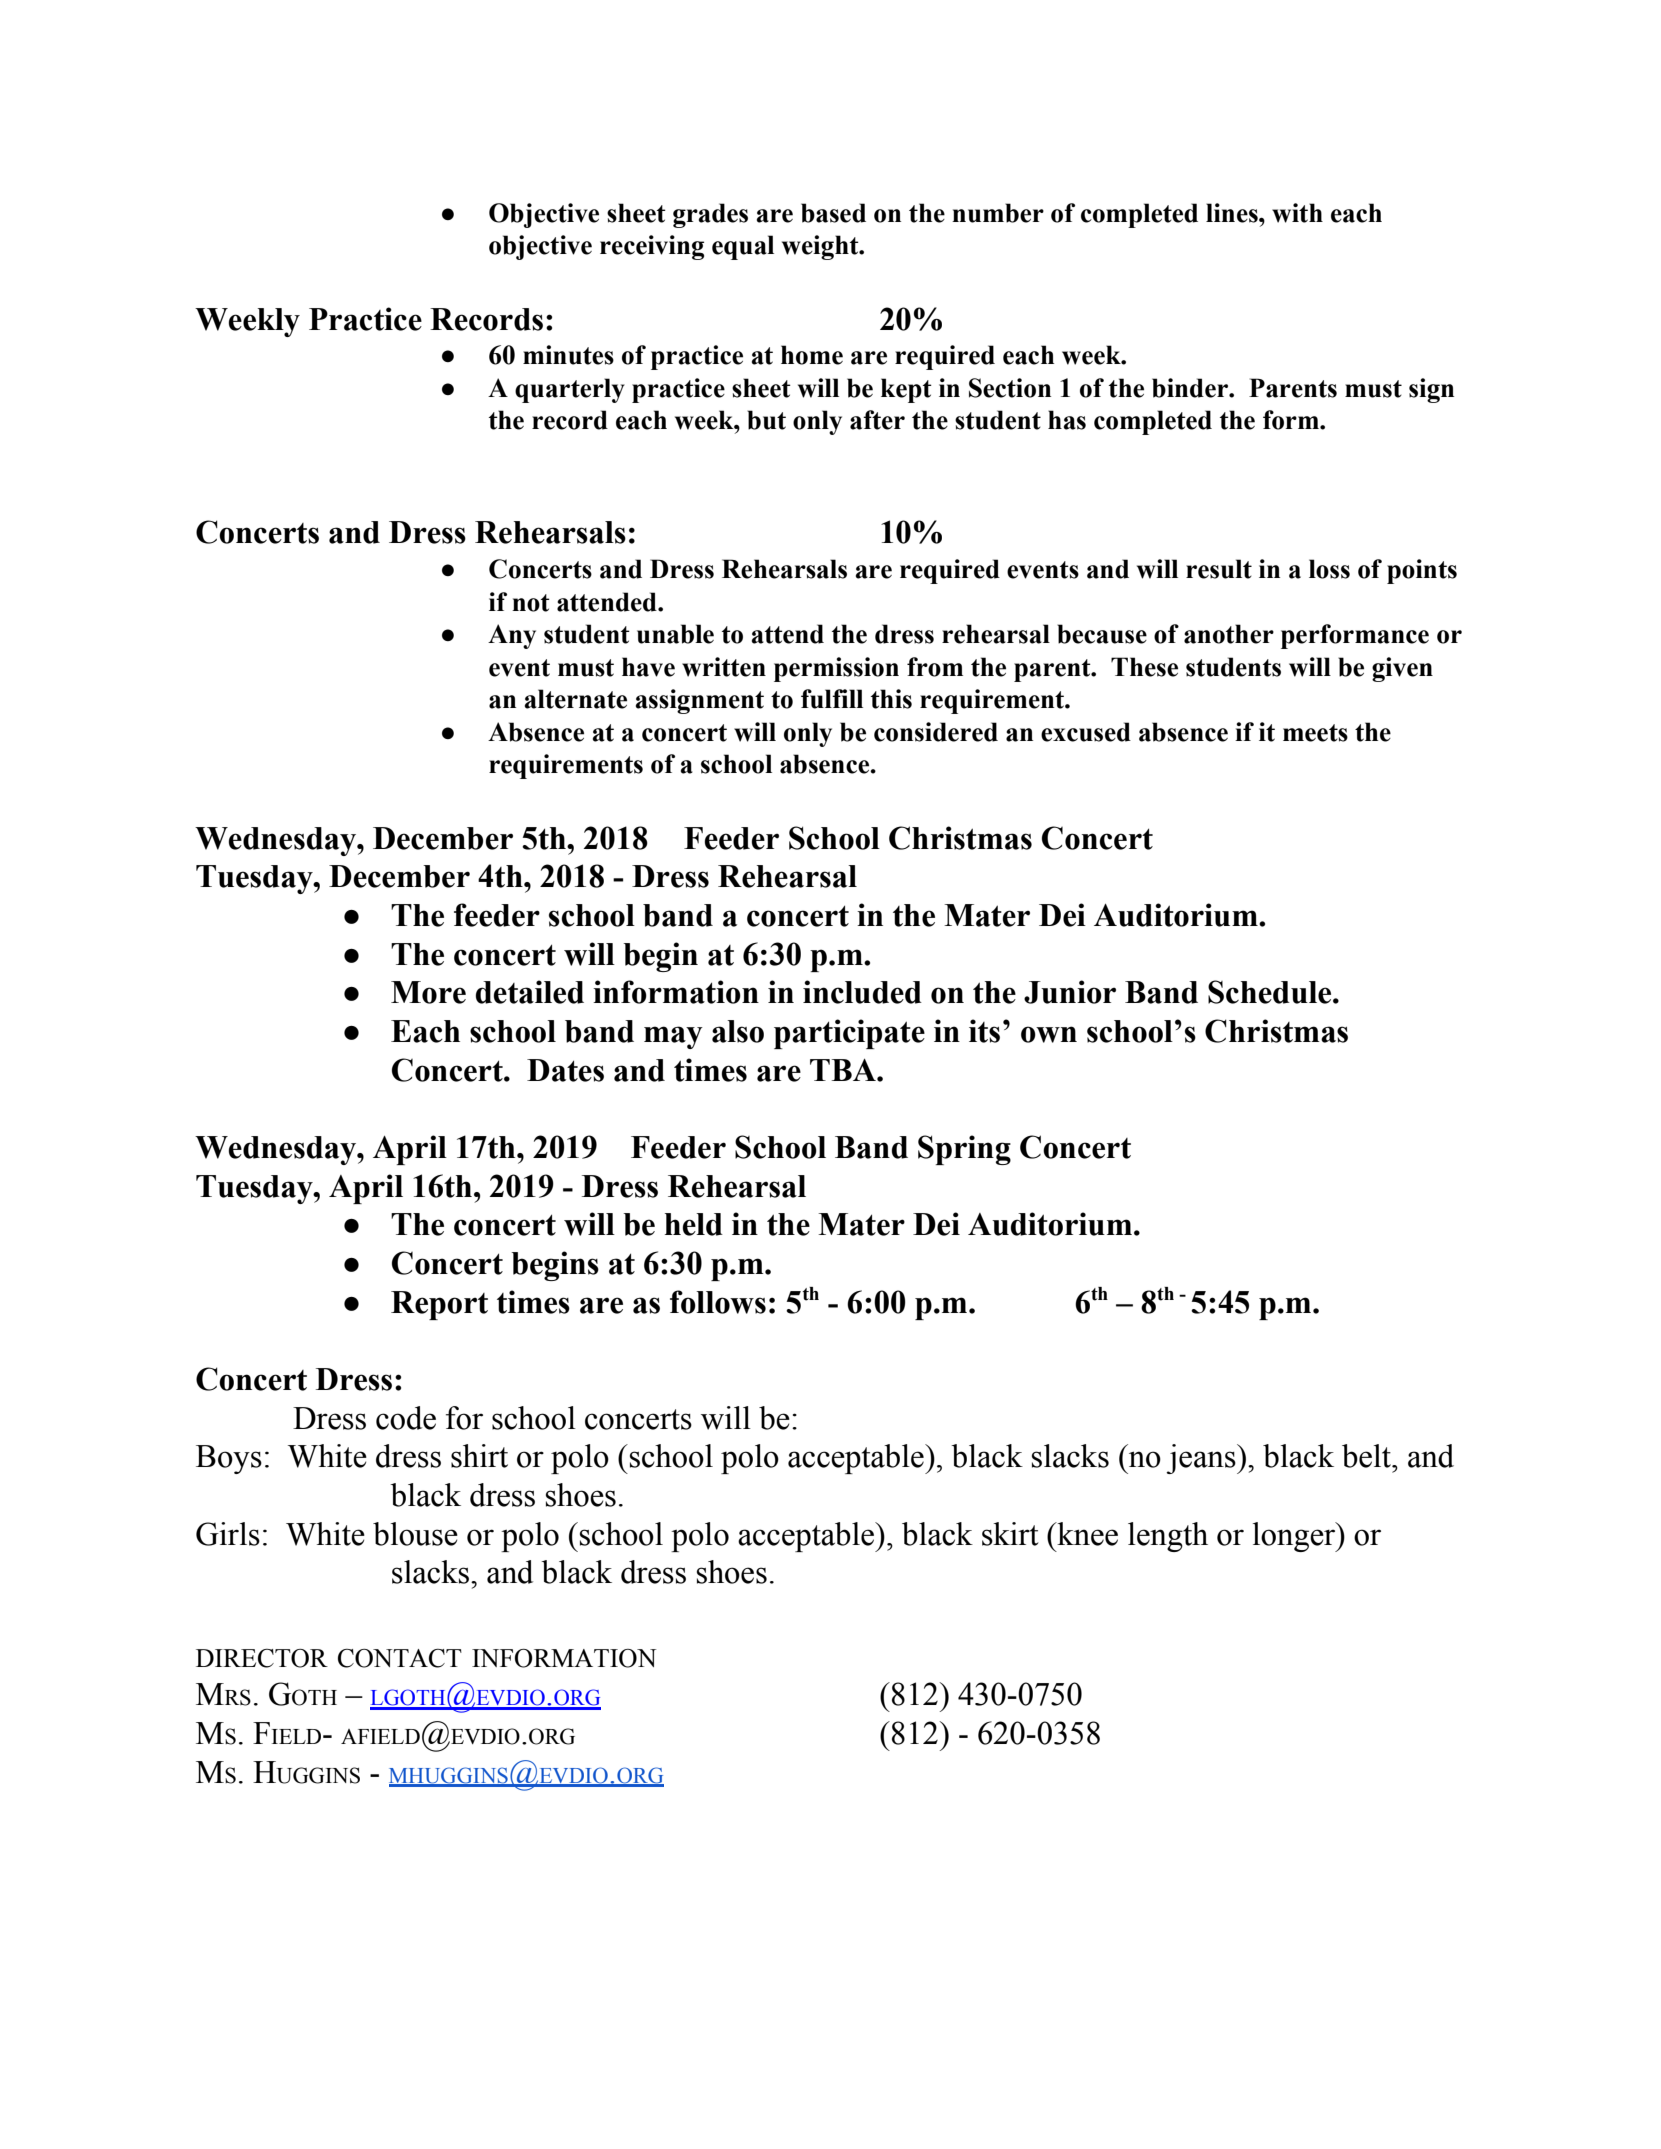  What do you see at coordinates (1295, 1537) in the screenshot?
I see `longer` at bounding box center [1295, 1537].
